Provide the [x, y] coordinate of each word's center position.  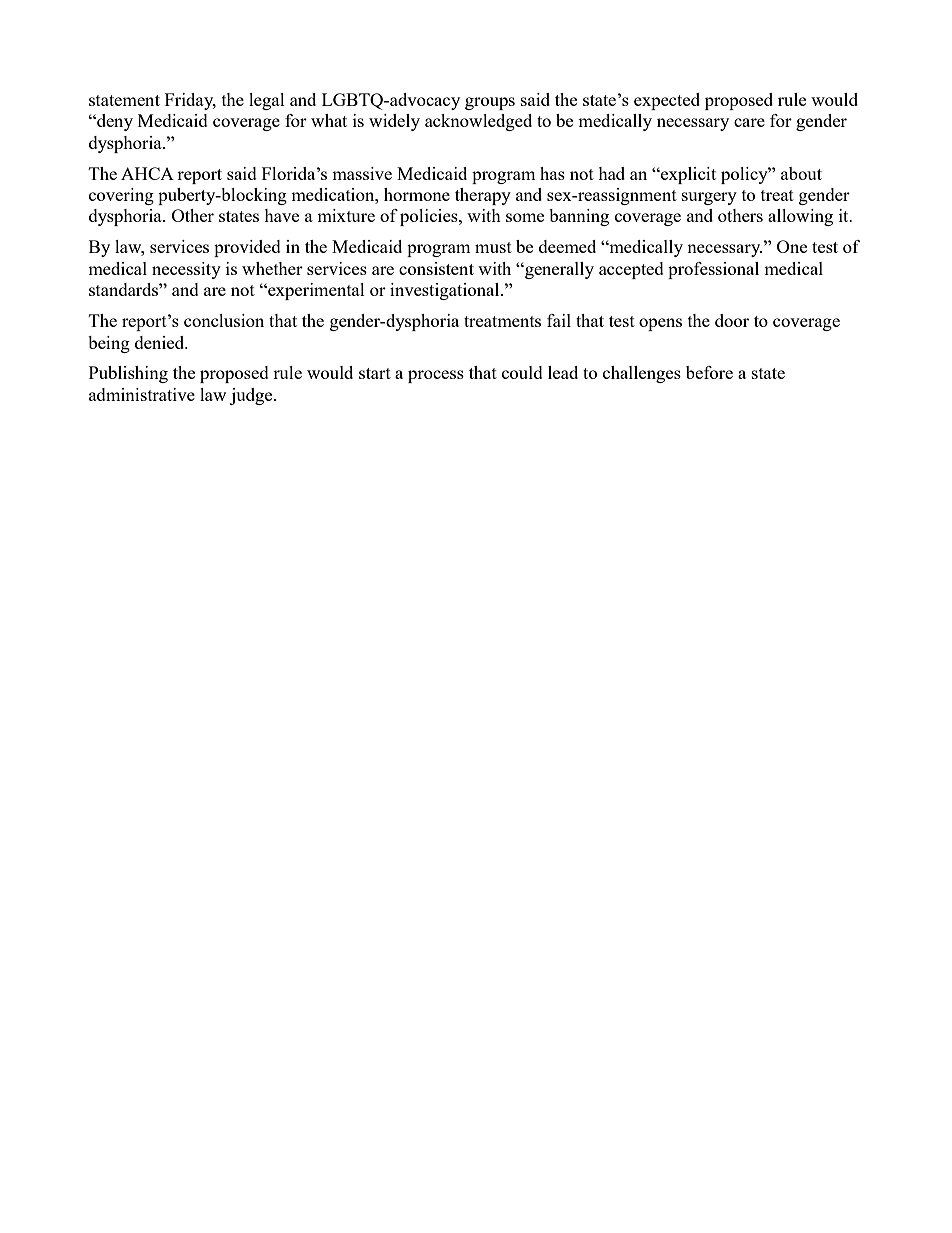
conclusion [224, 320]
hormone [417, 194]
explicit [687, 175]
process [436, 376]
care [749, 122]
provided [247, 248]
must [493, 247]
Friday [190, 101]
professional [713, 270]
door [732, 320]
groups [490, 103]
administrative [142, 394]
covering [121, 196]
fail [559, 320]
